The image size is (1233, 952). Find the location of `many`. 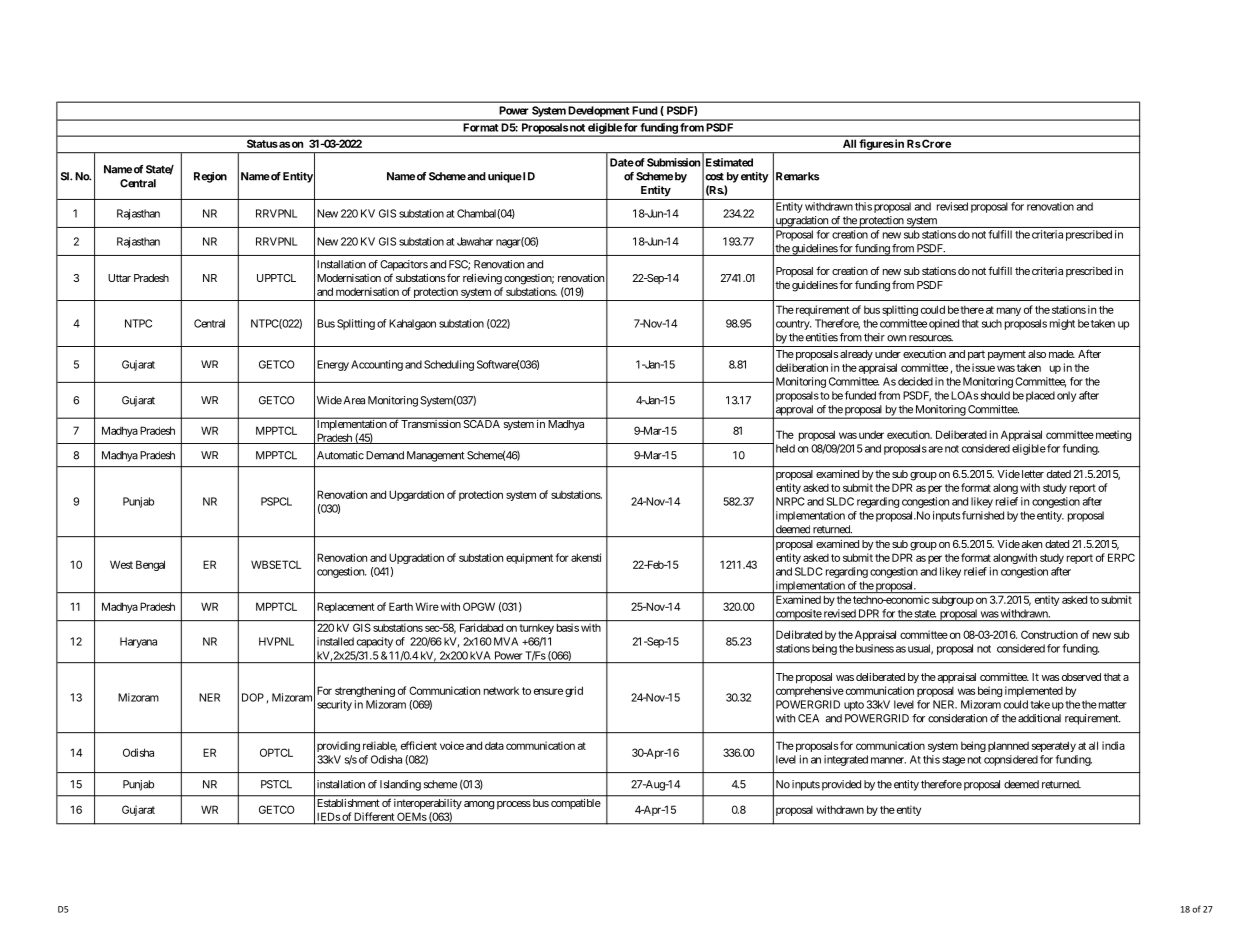

many is located at coordinates (1009, 311).
